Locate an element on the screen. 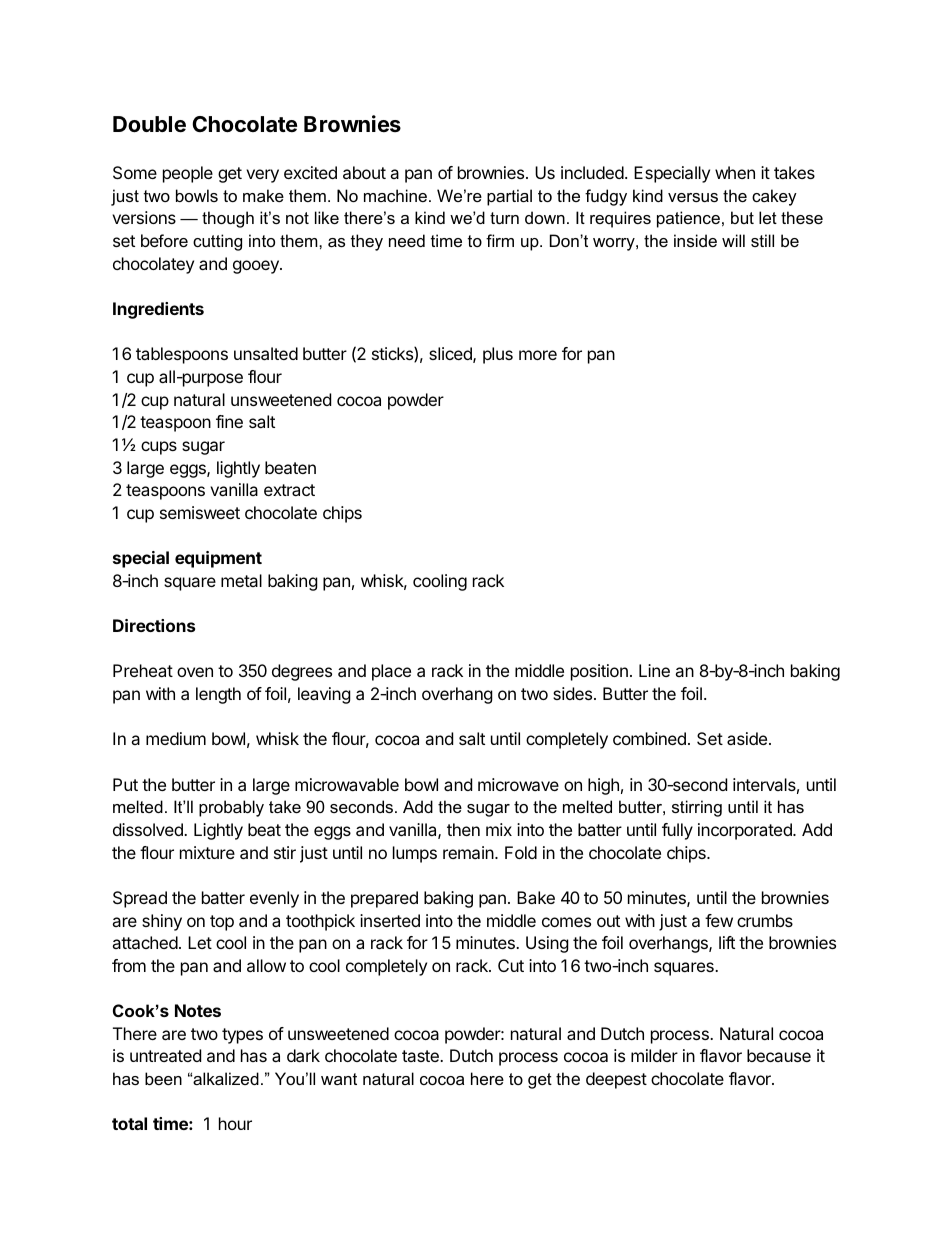  more is located at coordinates (538, 355).
